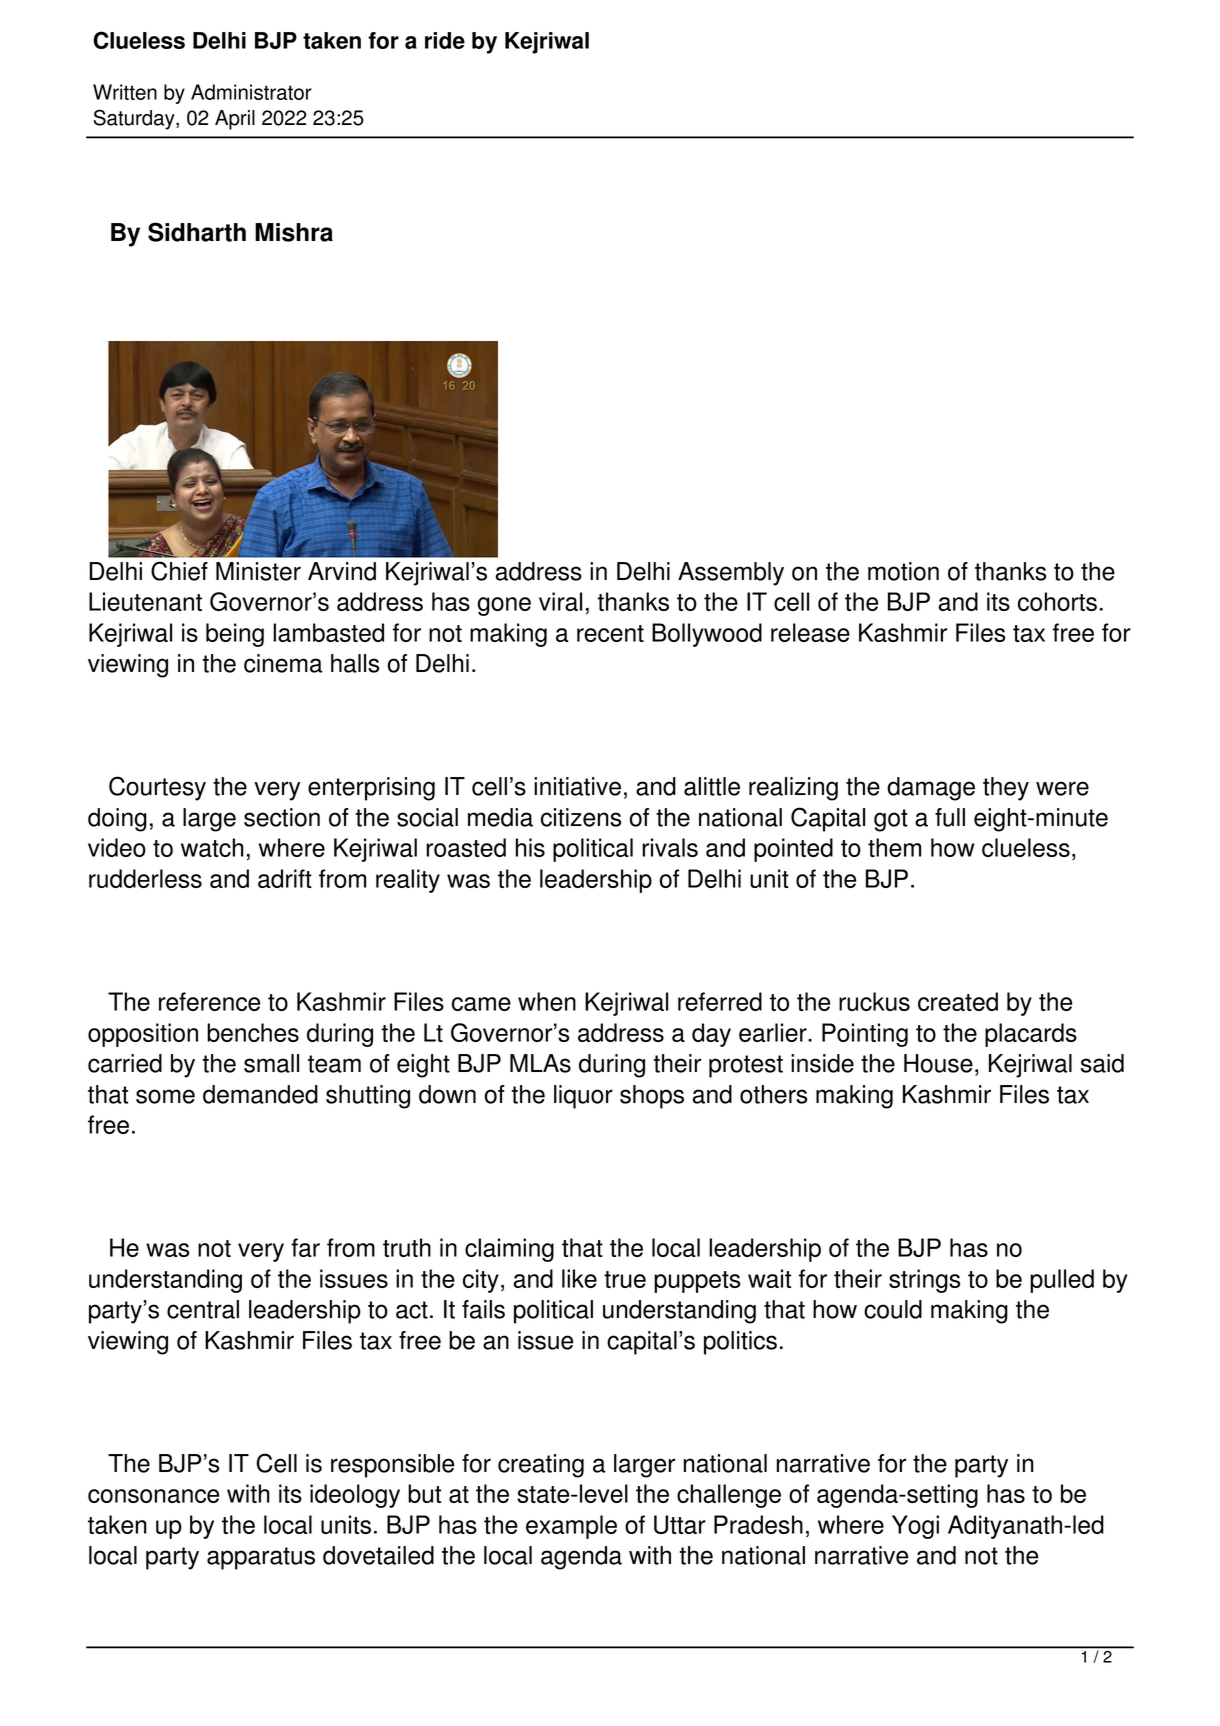  What do you see at coordinates (253, 1032) in the image?
I see `benches` at bounding box center [253, 1032].
